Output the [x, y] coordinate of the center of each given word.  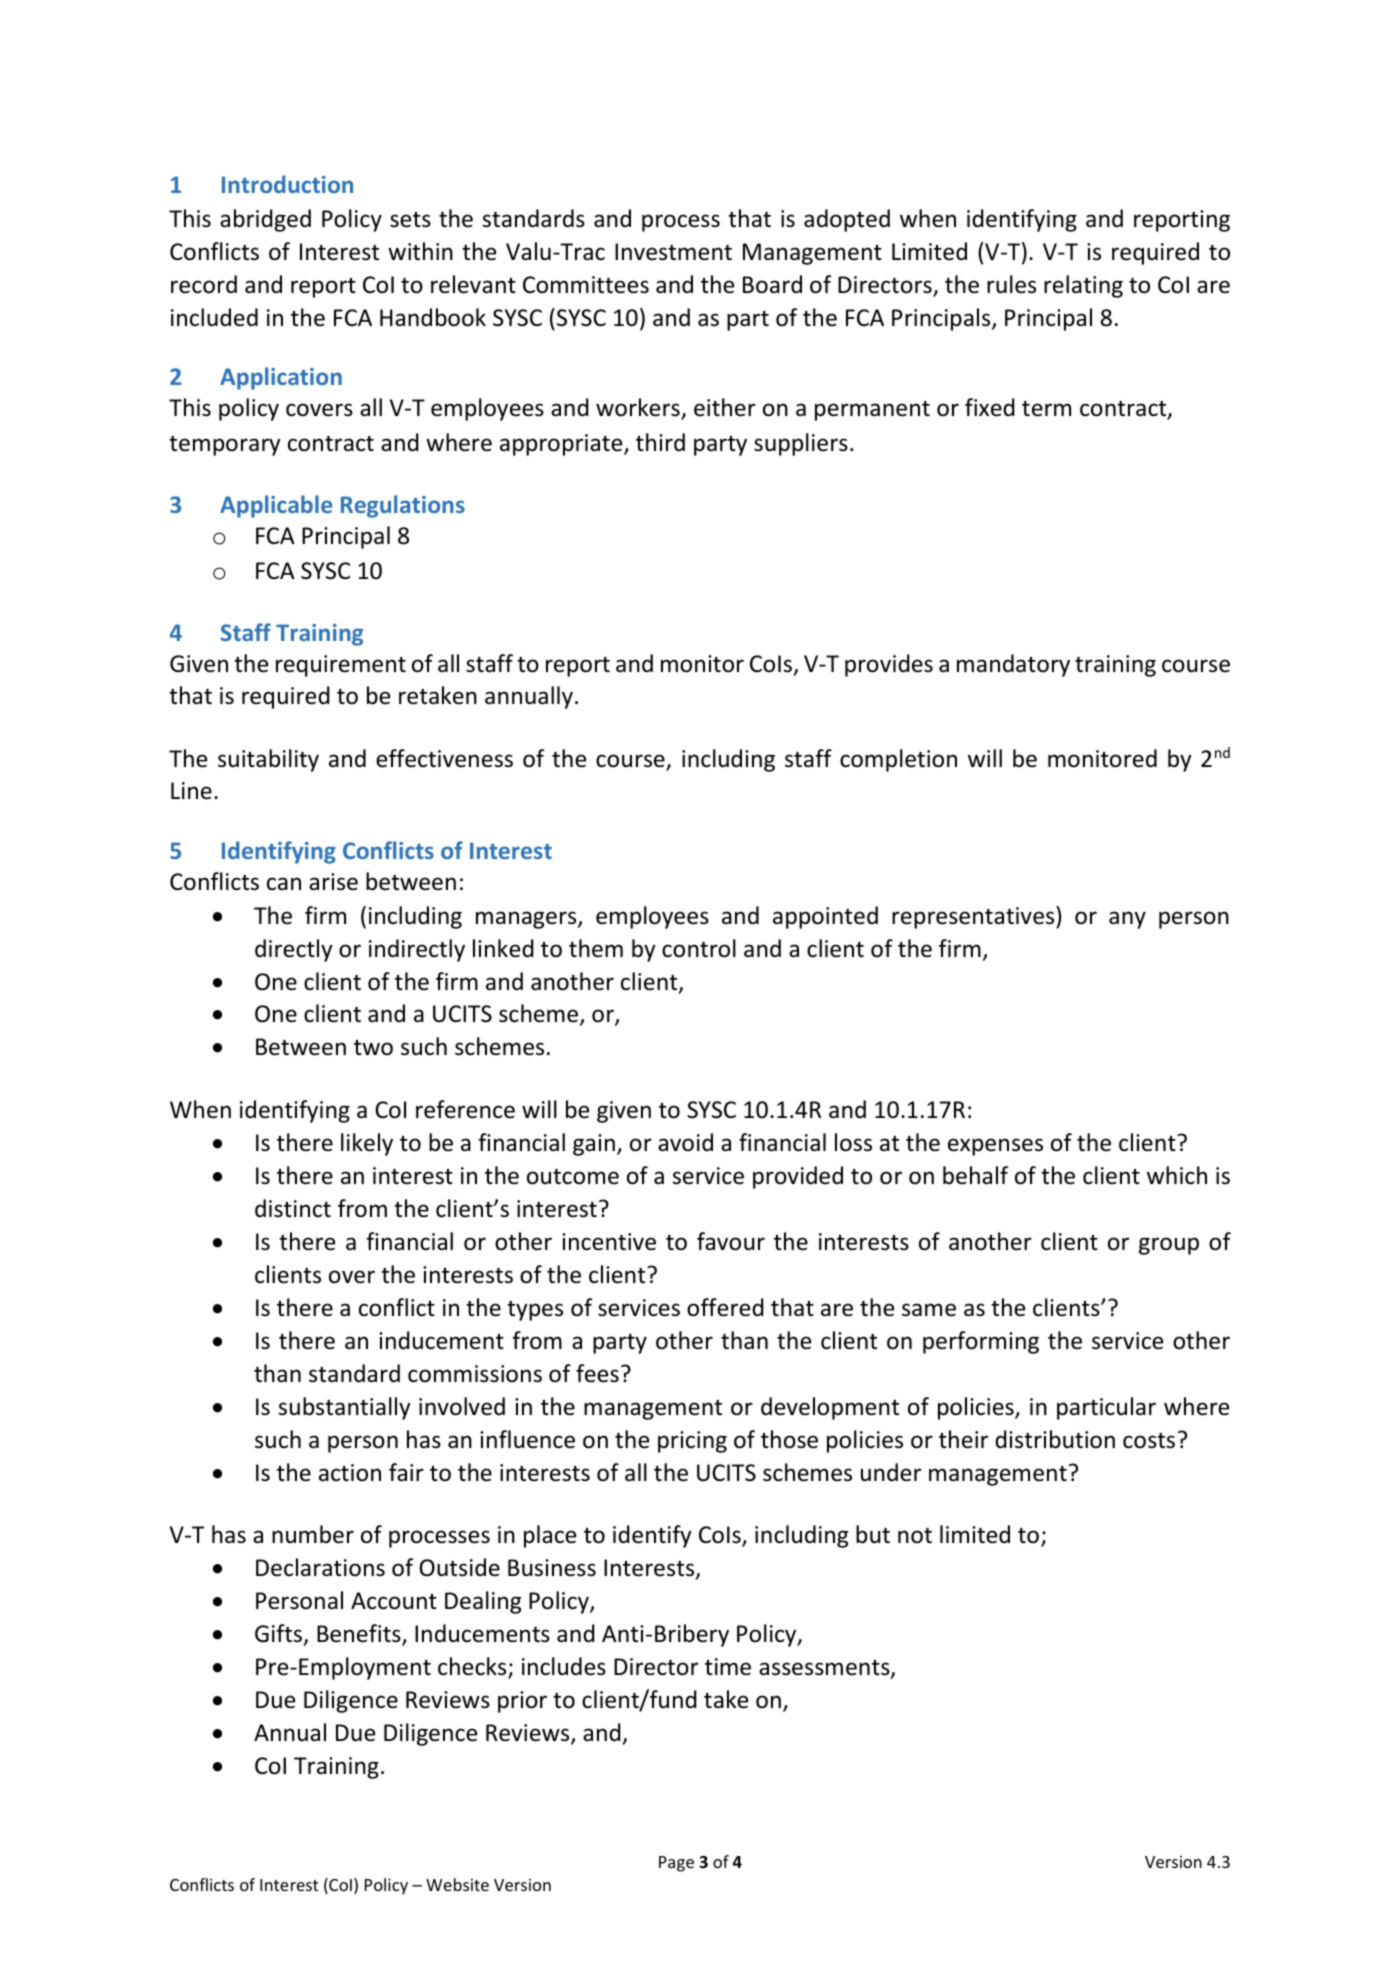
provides [889, 665]
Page [676, 1864]
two [373, 1048]
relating [1083, 286]
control [699, 948]
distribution [1055, 1439]
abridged [265, 220]
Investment [673, 252]
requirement [341, 666]
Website [457, 1884]
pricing [692, 1442]
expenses [995, 1147]
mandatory [1013, 665]
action [350, 1473]
